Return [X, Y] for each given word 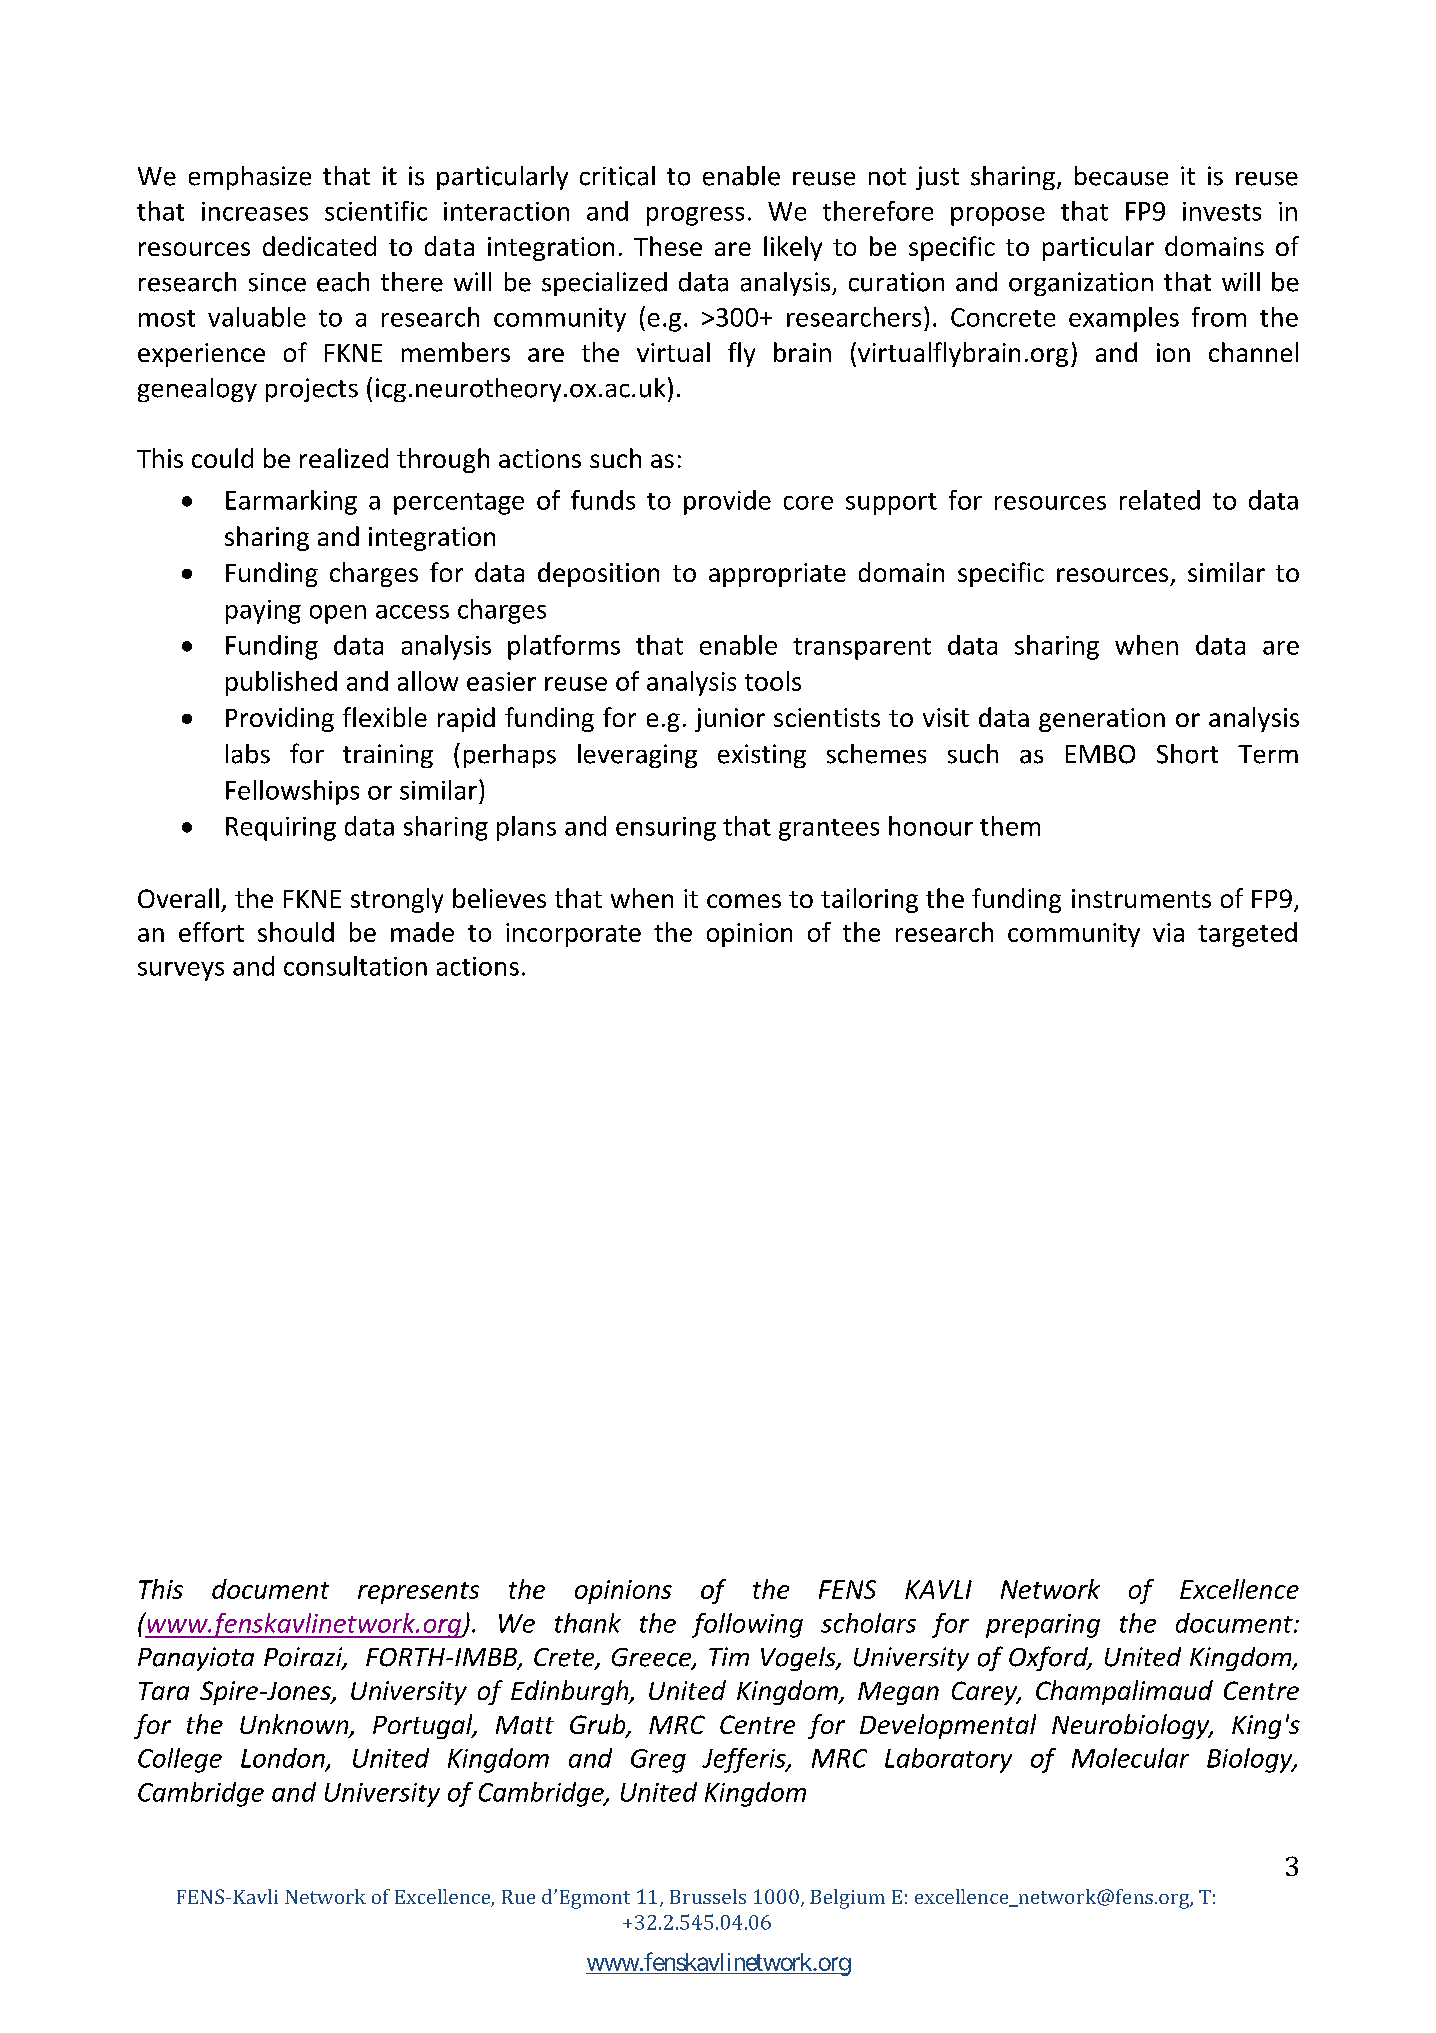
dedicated [319, 246]
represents [418, 1593]
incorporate [573, 935]
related [1160, 500]
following [747, 1625]
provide [727, 502]
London [284, 1759]
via [1168, 932]
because [1121, 176]
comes [744, 901]
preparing [1043, 1626]
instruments [1141, 898]
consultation [355, 966]
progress [695, 216]
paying [263, 612]
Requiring [281, 829]
